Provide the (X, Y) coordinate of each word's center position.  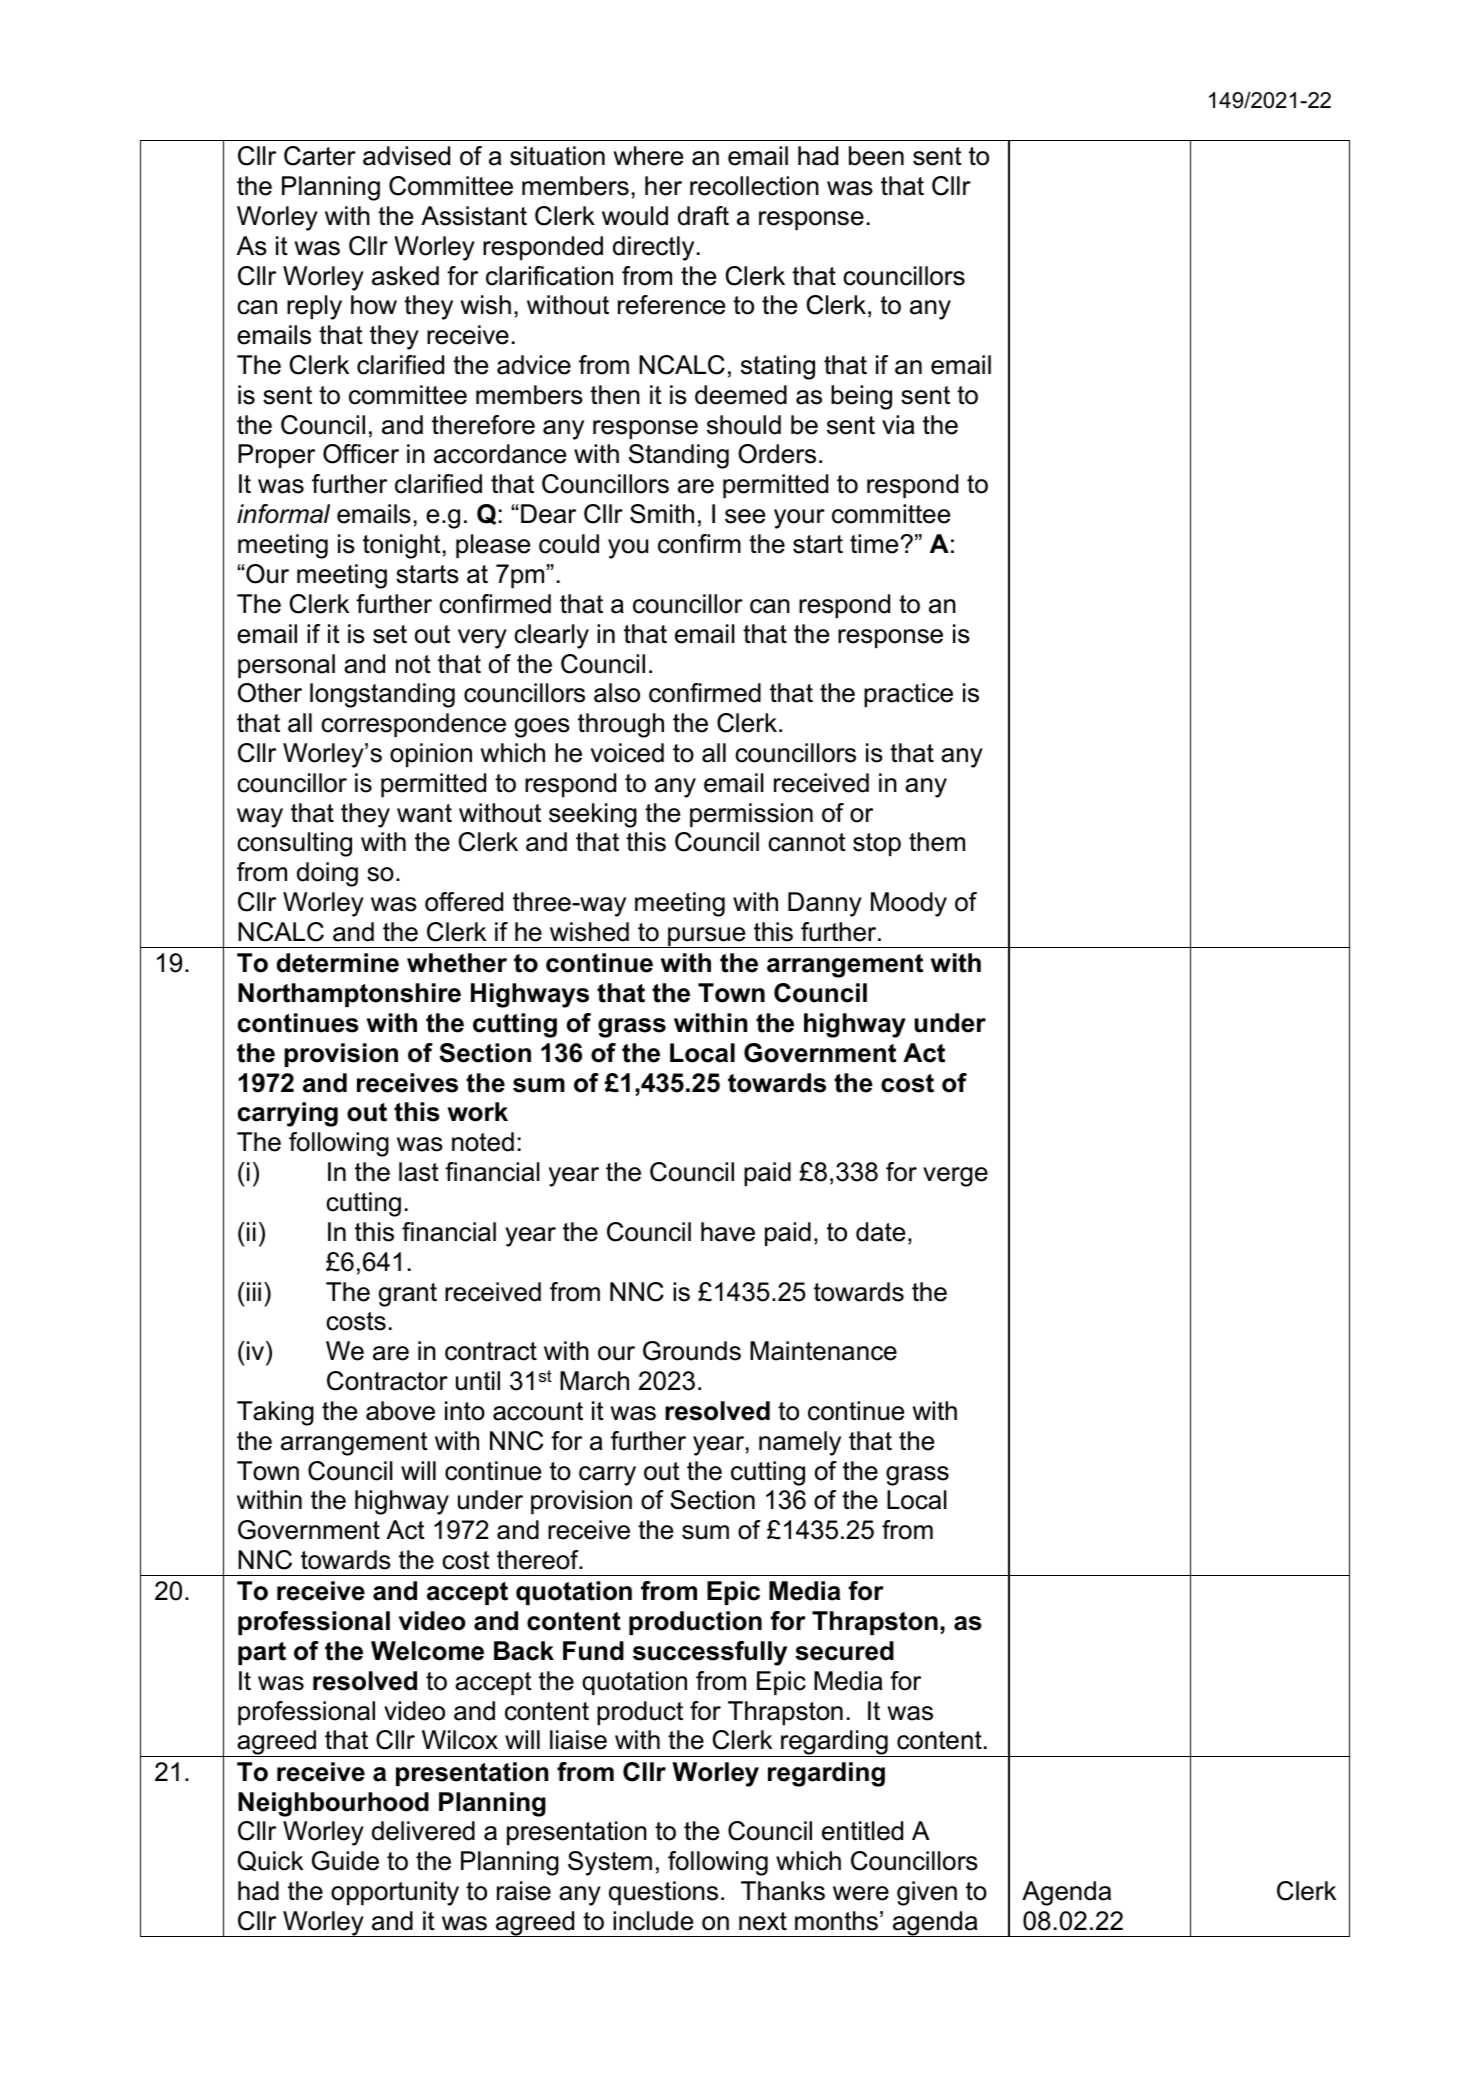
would (635, 216)
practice (908, 695)
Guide (345, 1861)
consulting (294, 844)
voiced (627, 753)
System (610, 1863)
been (876, 156)
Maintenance (823, 1351)
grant (408, 1295)
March (594, 1381)
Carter (320, 156)
